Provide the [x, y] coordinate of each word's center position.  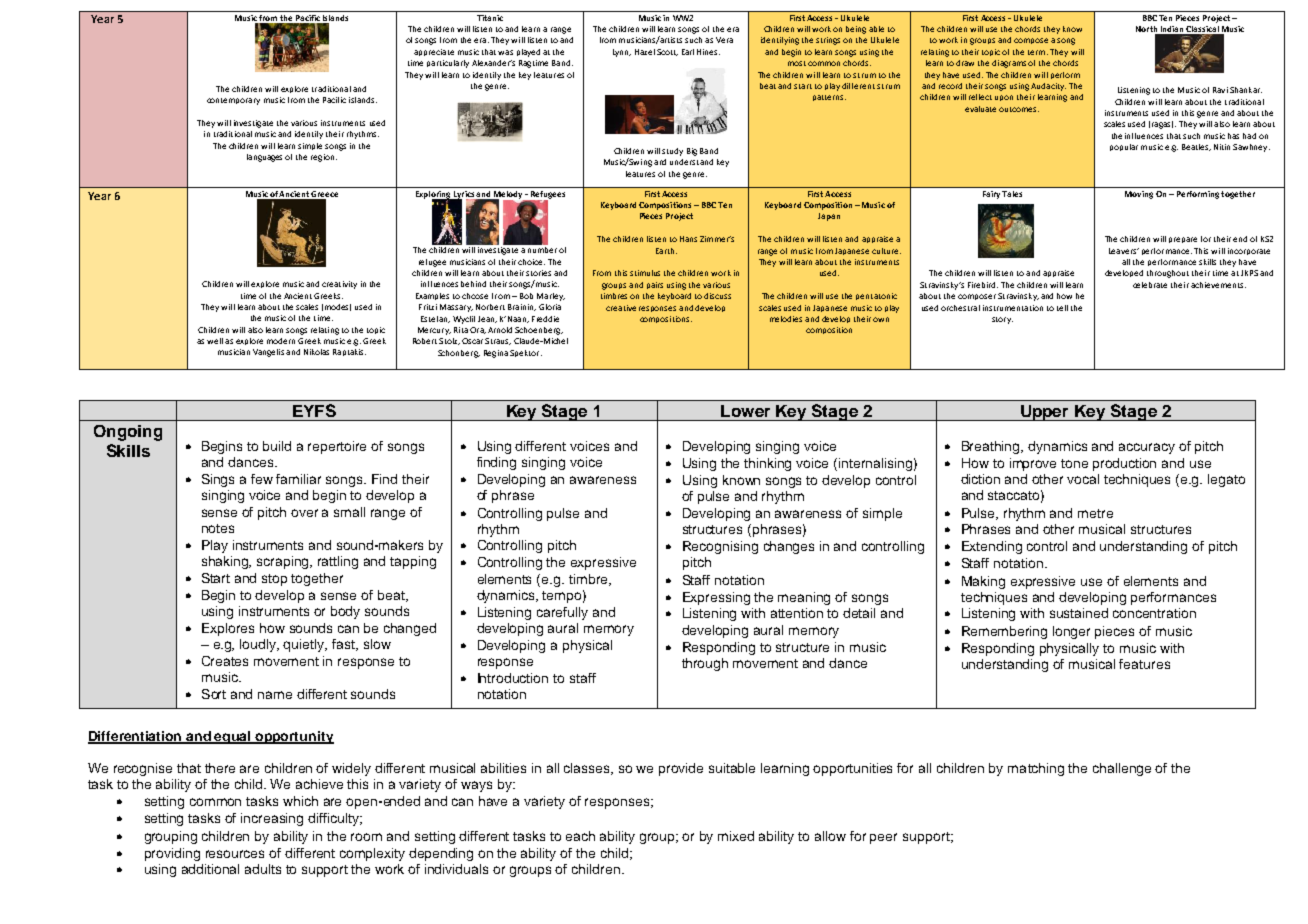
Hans [688, 239]
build [277, 446]
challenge [1122, 769]
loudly [259, 645]
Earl [688, 52]
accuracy [1147, 448]
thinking [767, 464]
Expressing [716, 598]
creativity [339, 285]
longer [1071, 632]
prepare [1183, 240]
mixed [736, 836]
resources [235, 854]
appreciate [434, 52]
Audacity [1048, 87]
